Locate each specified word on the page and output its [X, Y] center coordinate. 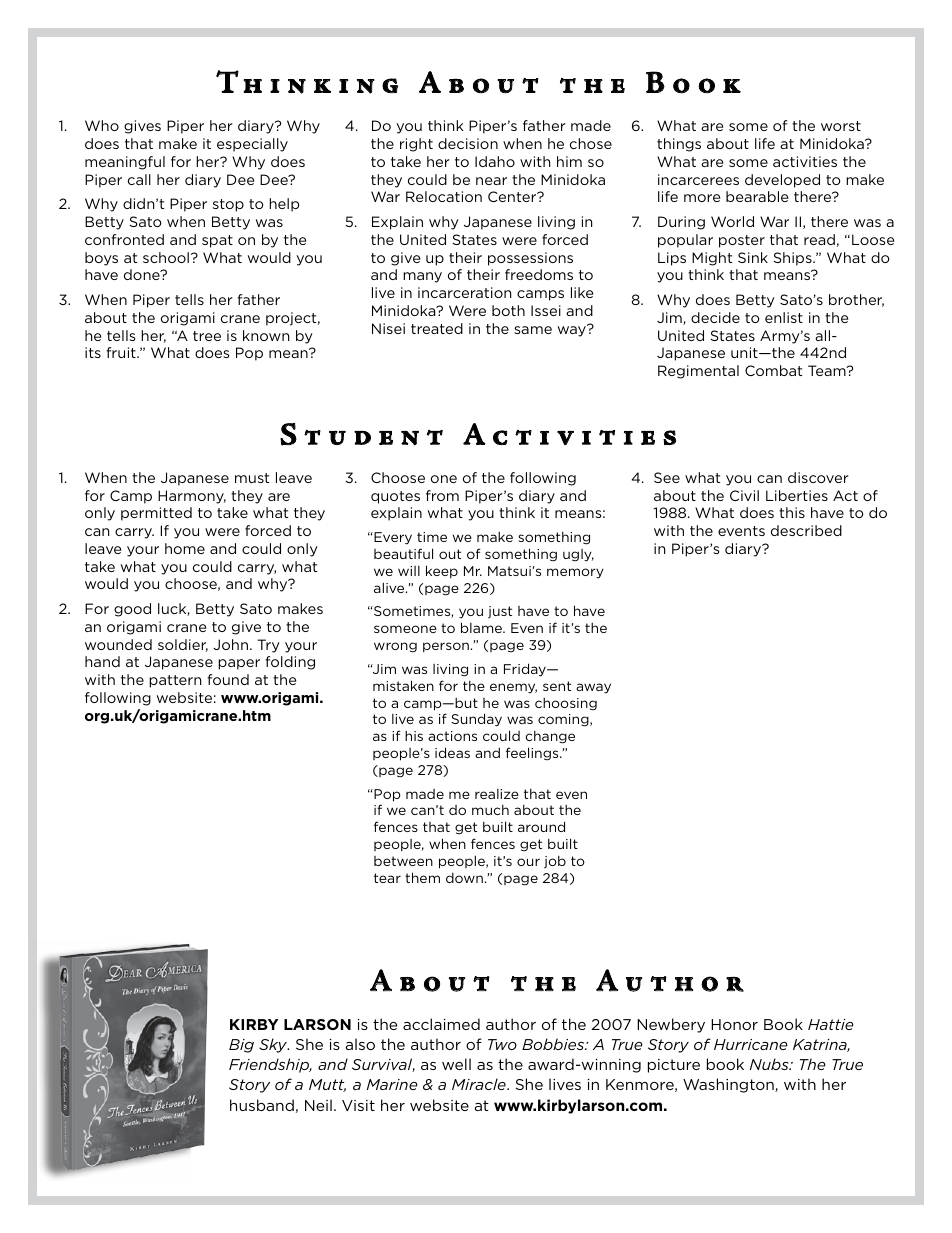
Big [241, 1046]
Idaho [495, 161]
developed [782, 181]
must [252, 478]
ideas [452, 752]
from [442, 495]
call [139, 179]
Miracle [480, 1084]
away [593, 688]
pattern [175, 681]
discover [818, 477]
